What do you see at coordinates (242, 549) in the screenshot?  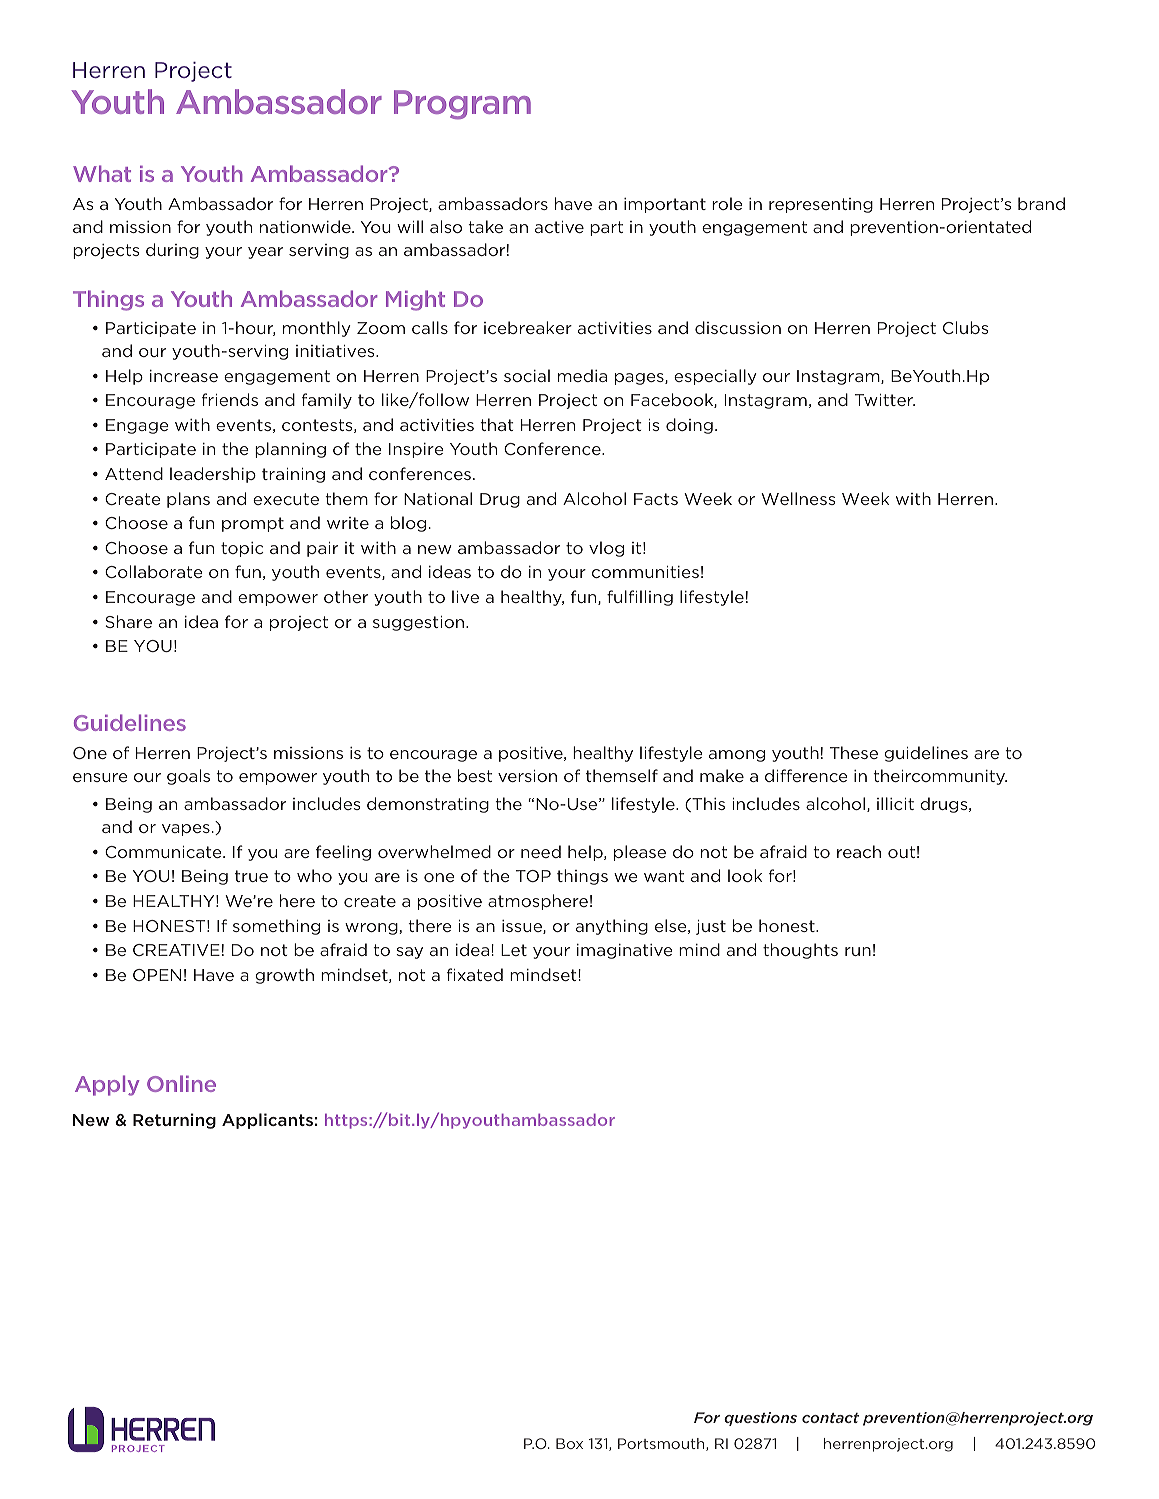 I see `topic` at bounding box center [242, 549].
